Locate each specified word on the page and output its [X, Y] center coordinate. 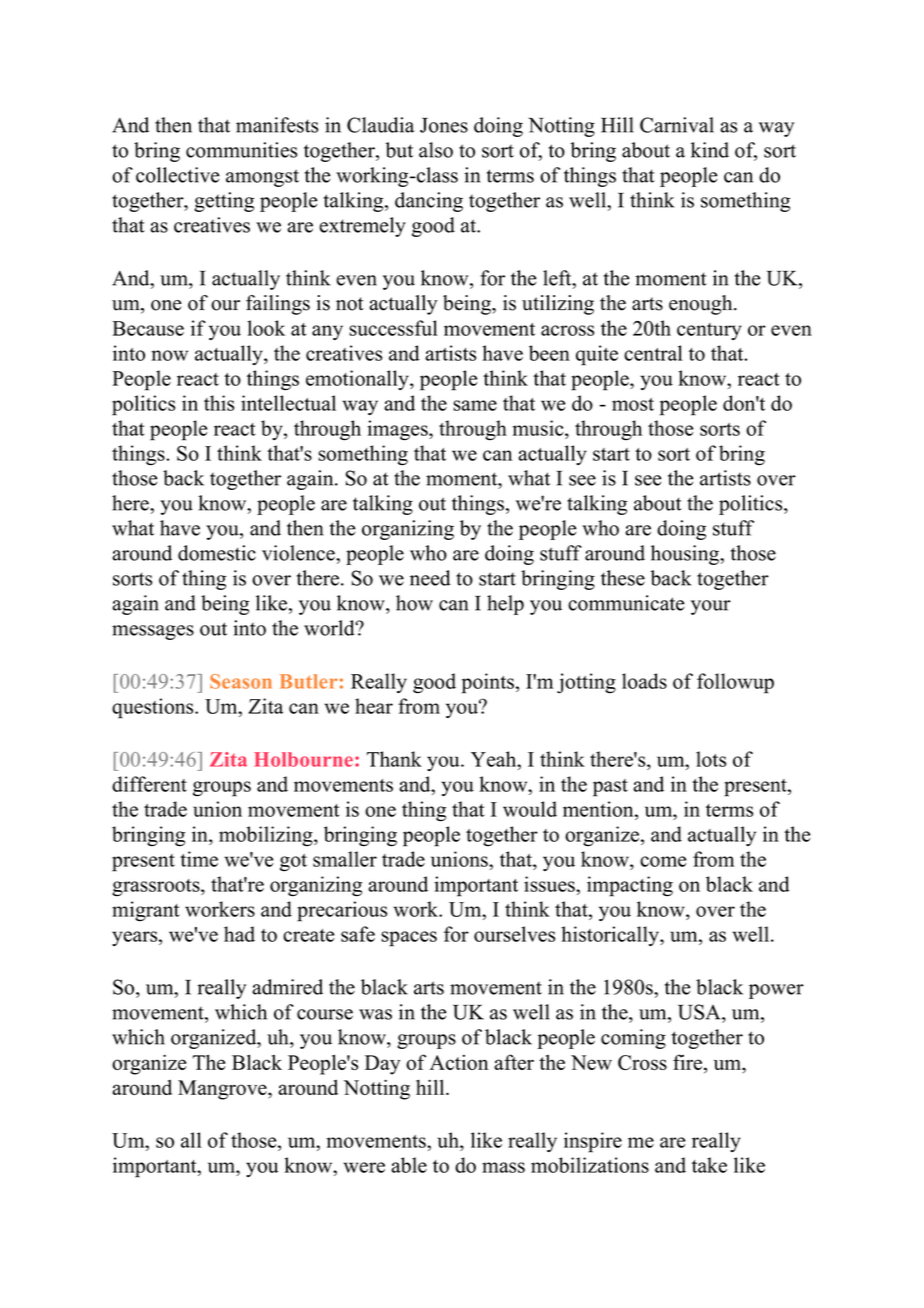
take [709, 1165]
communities [241, 150]
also [436, 150]
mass [503, 1167]
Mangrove [223, 1090]
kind [710, 150]
